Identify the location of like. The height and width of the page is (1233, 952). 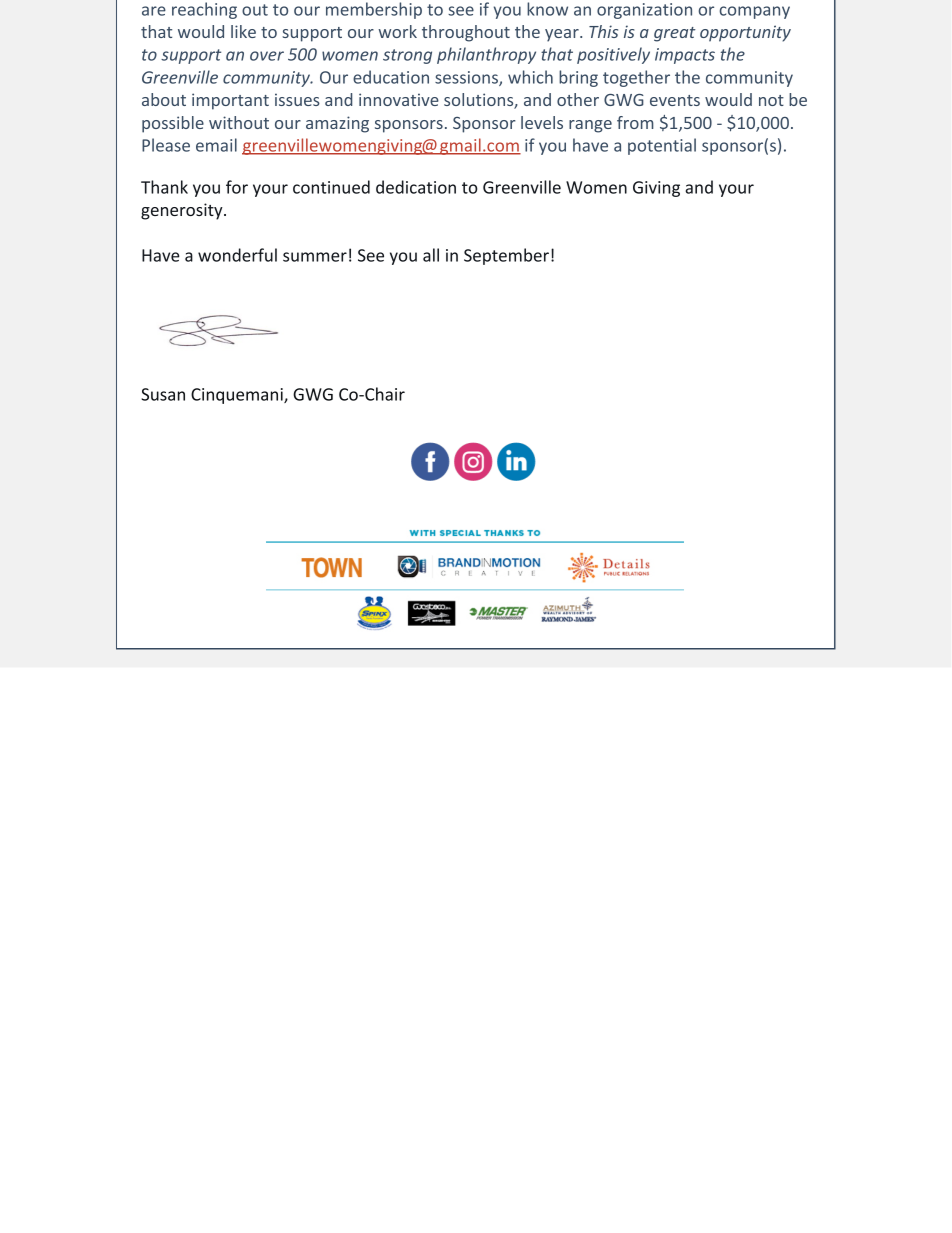
(243, 31).
